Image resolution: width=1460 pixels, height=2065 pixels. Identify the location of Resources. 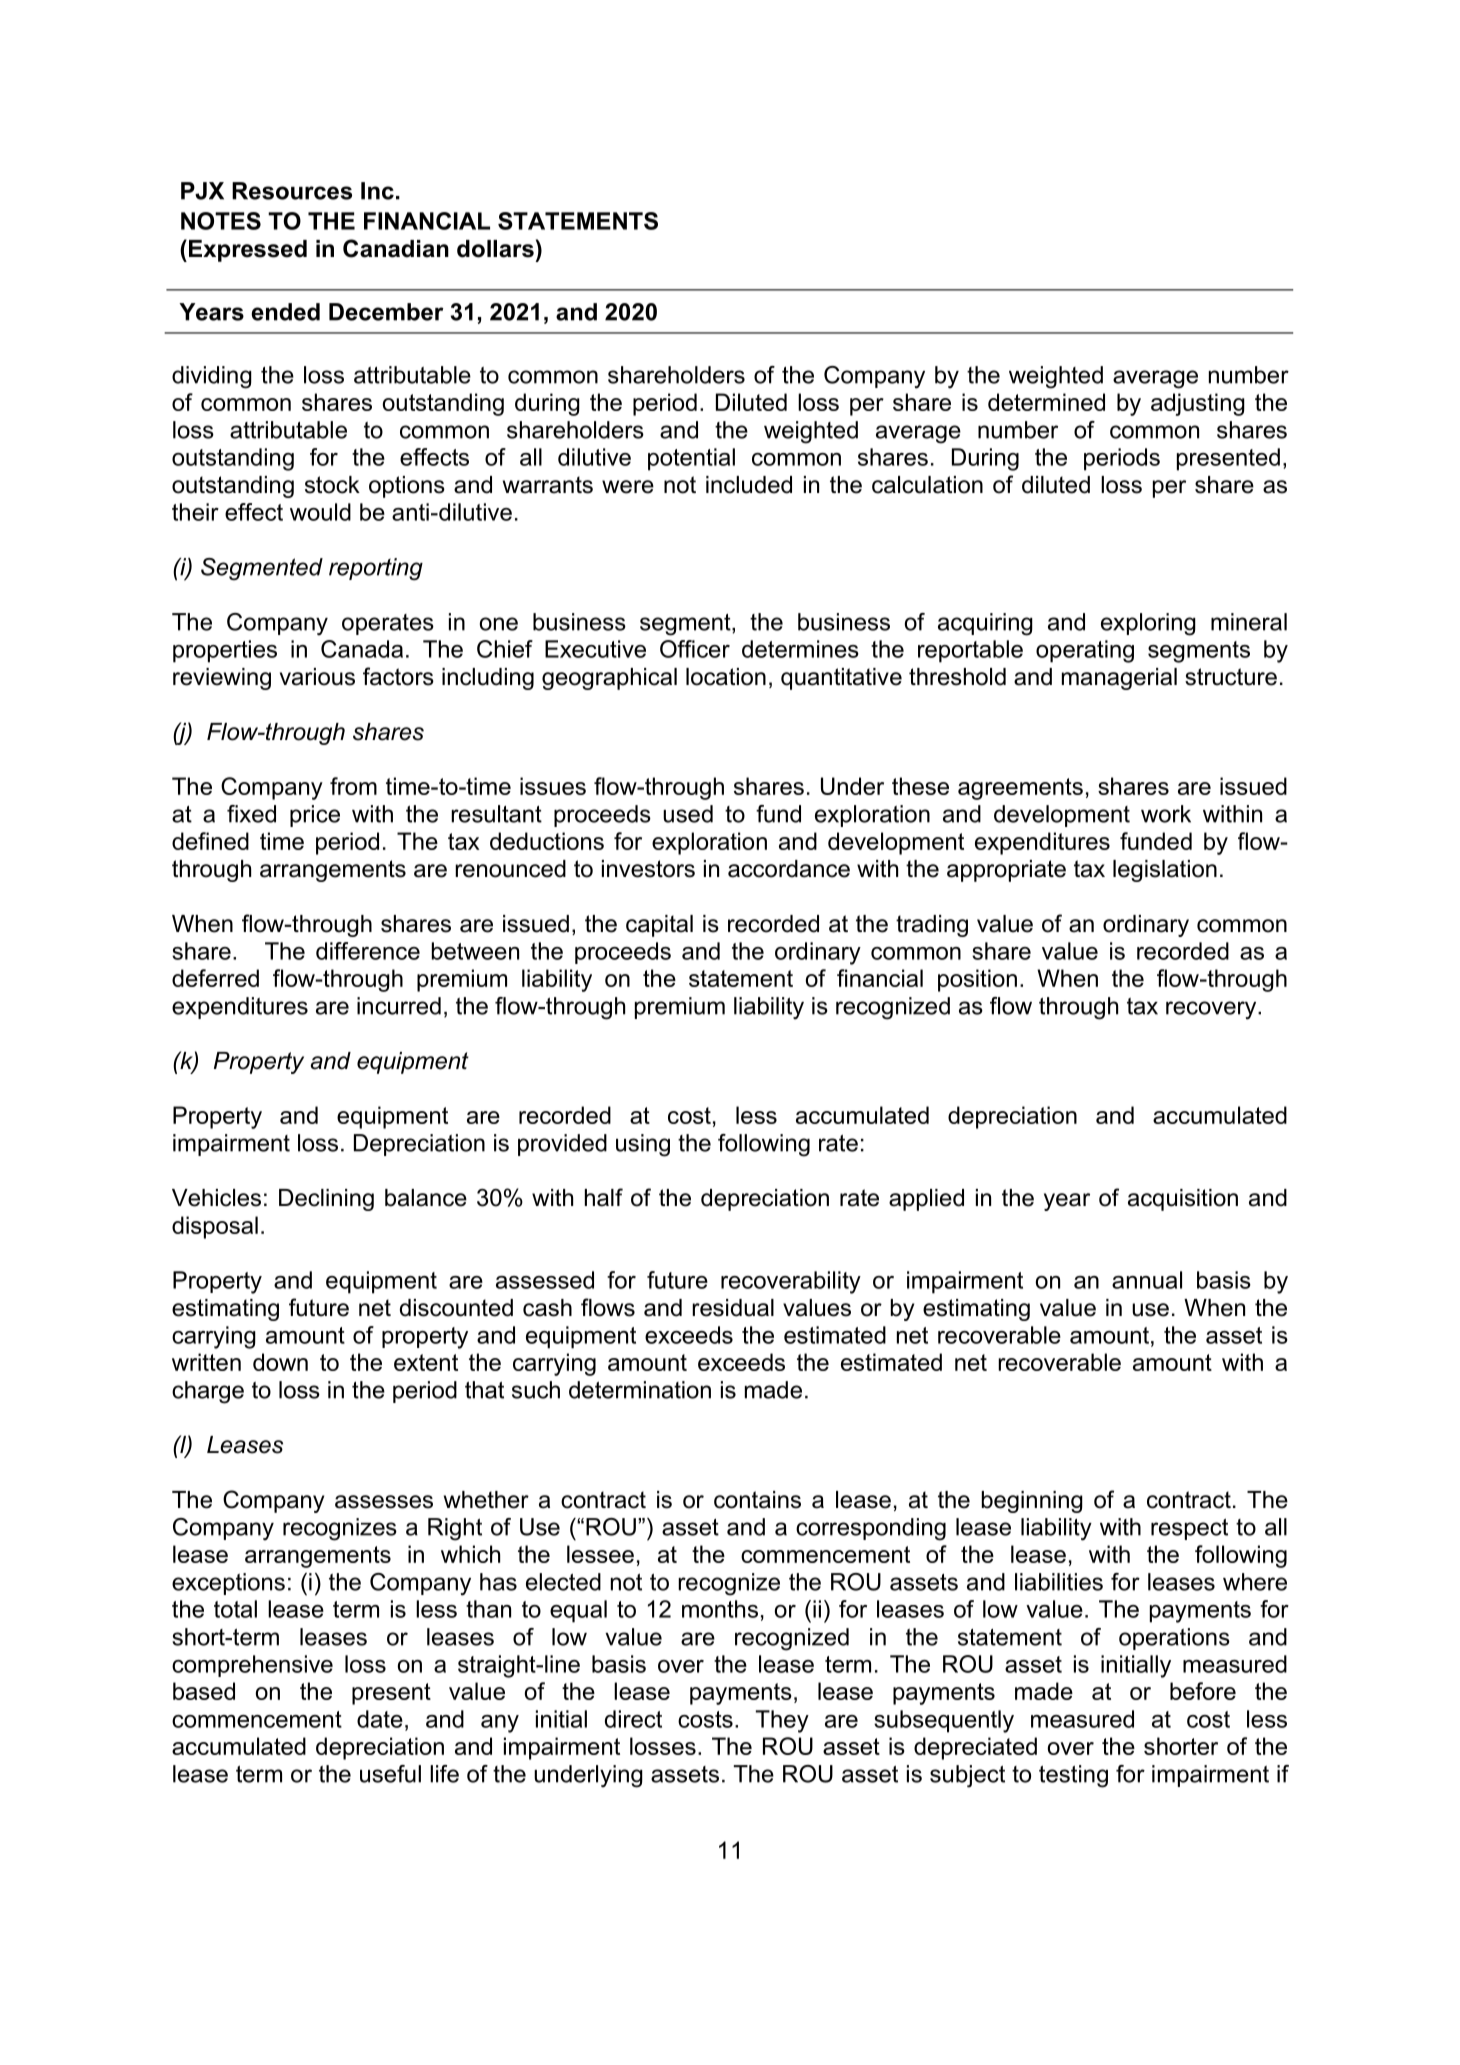
(292, 191).
